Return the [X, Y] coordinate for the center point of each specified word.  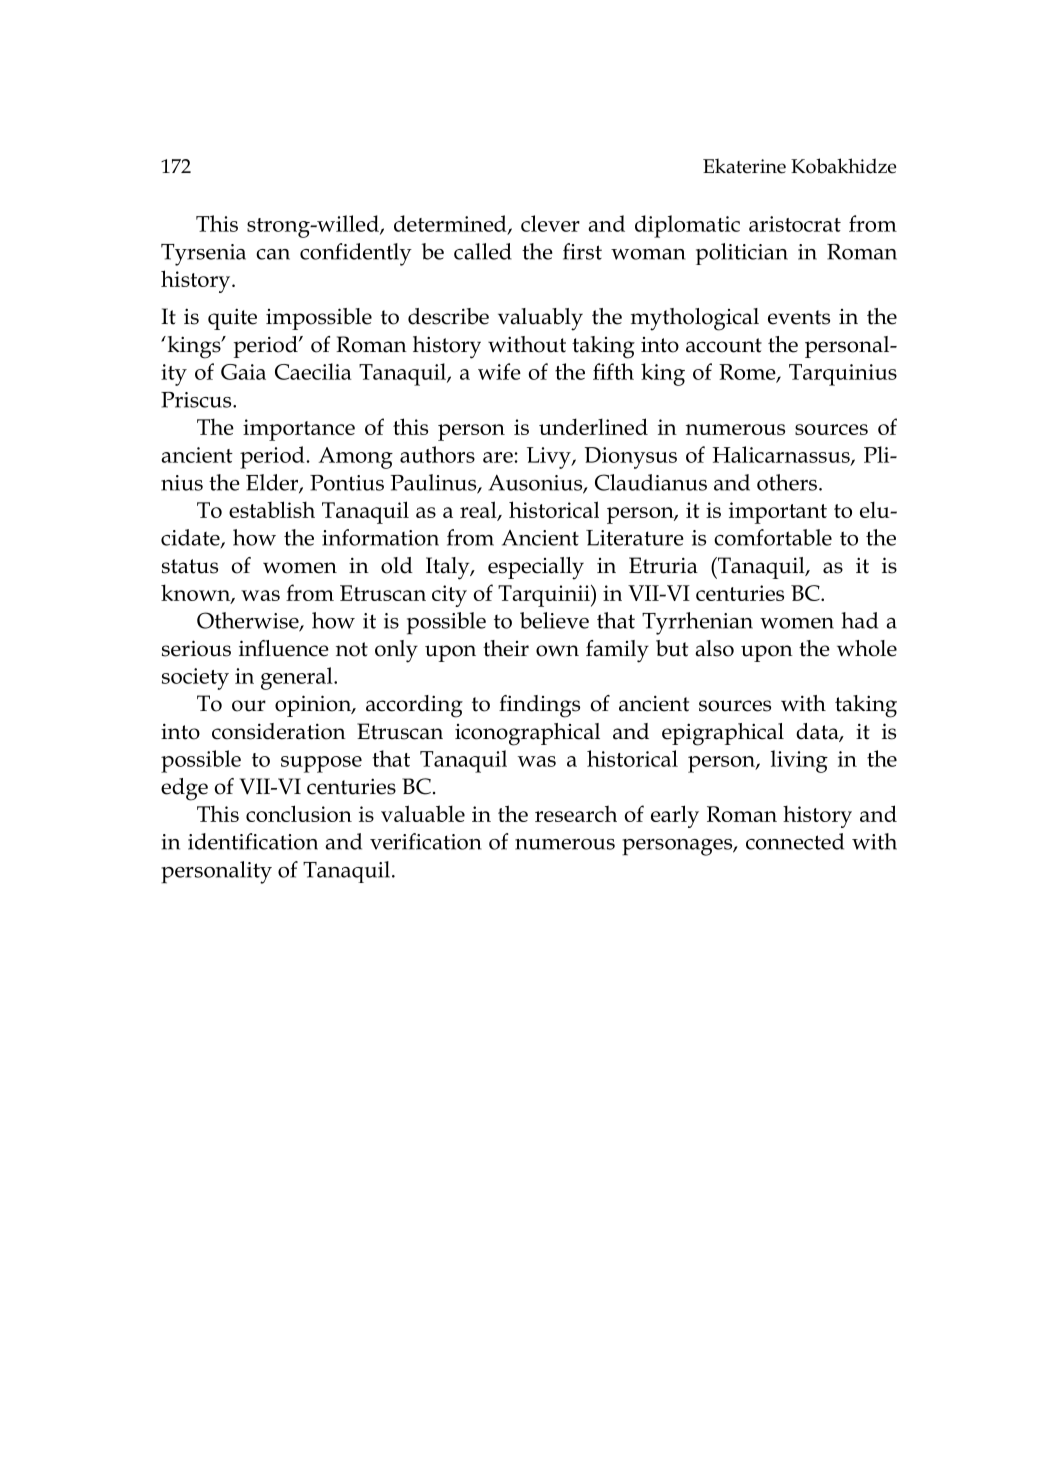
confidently [356, 254]
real [479, 510]
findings [539, 706]
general [298, 678]
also [714, 648]
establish [272, 509]
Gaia [243, 372]
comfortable [773, 537]
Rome [748, 373]
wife [499, 371]
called [483, 251]
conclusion [299, 813]
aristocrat [795, 224]
